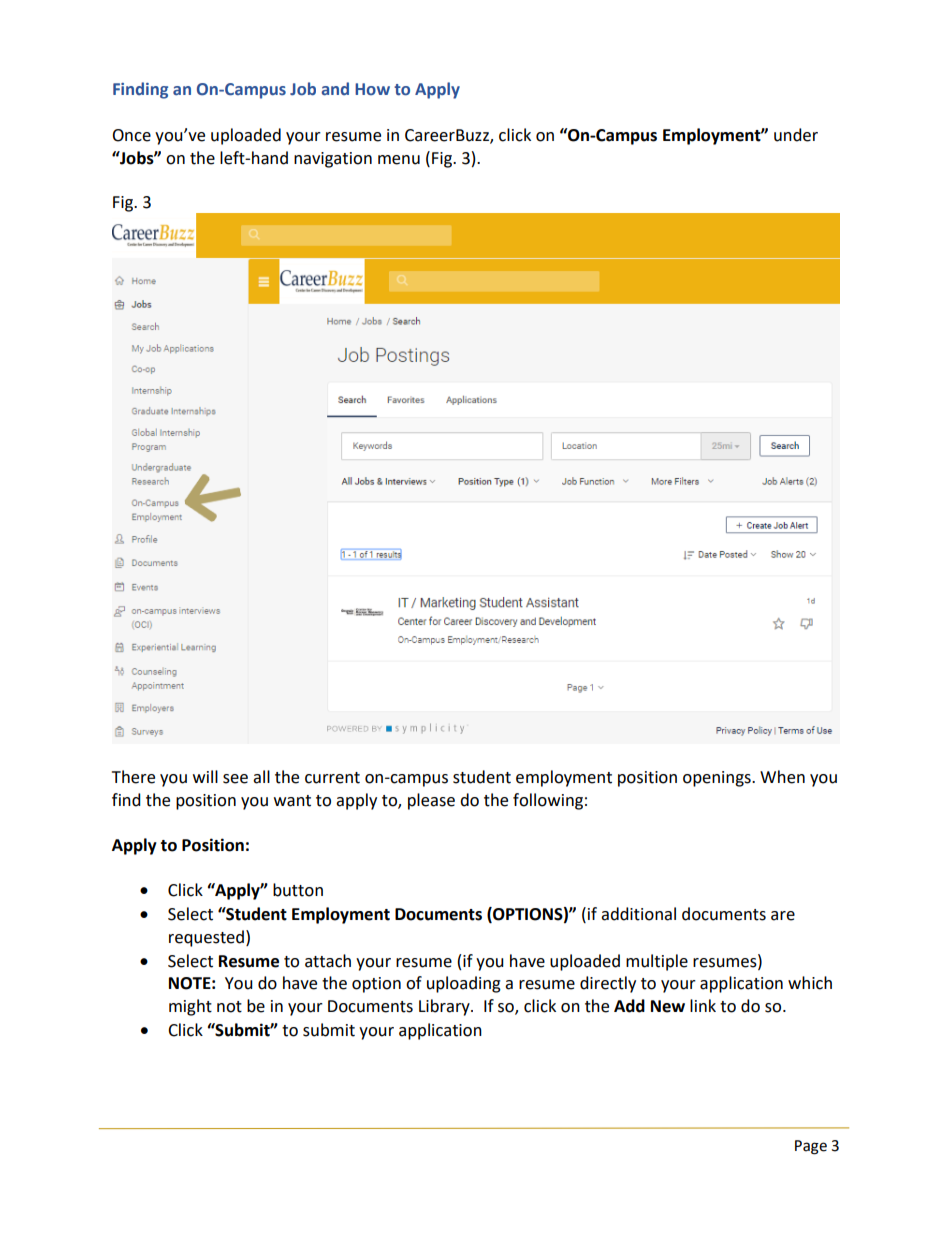 The width and height of the screenshot is (952, 1233). Describe the element at coordinates (131, 135) in the screenshot. I see `Once` at that location.
